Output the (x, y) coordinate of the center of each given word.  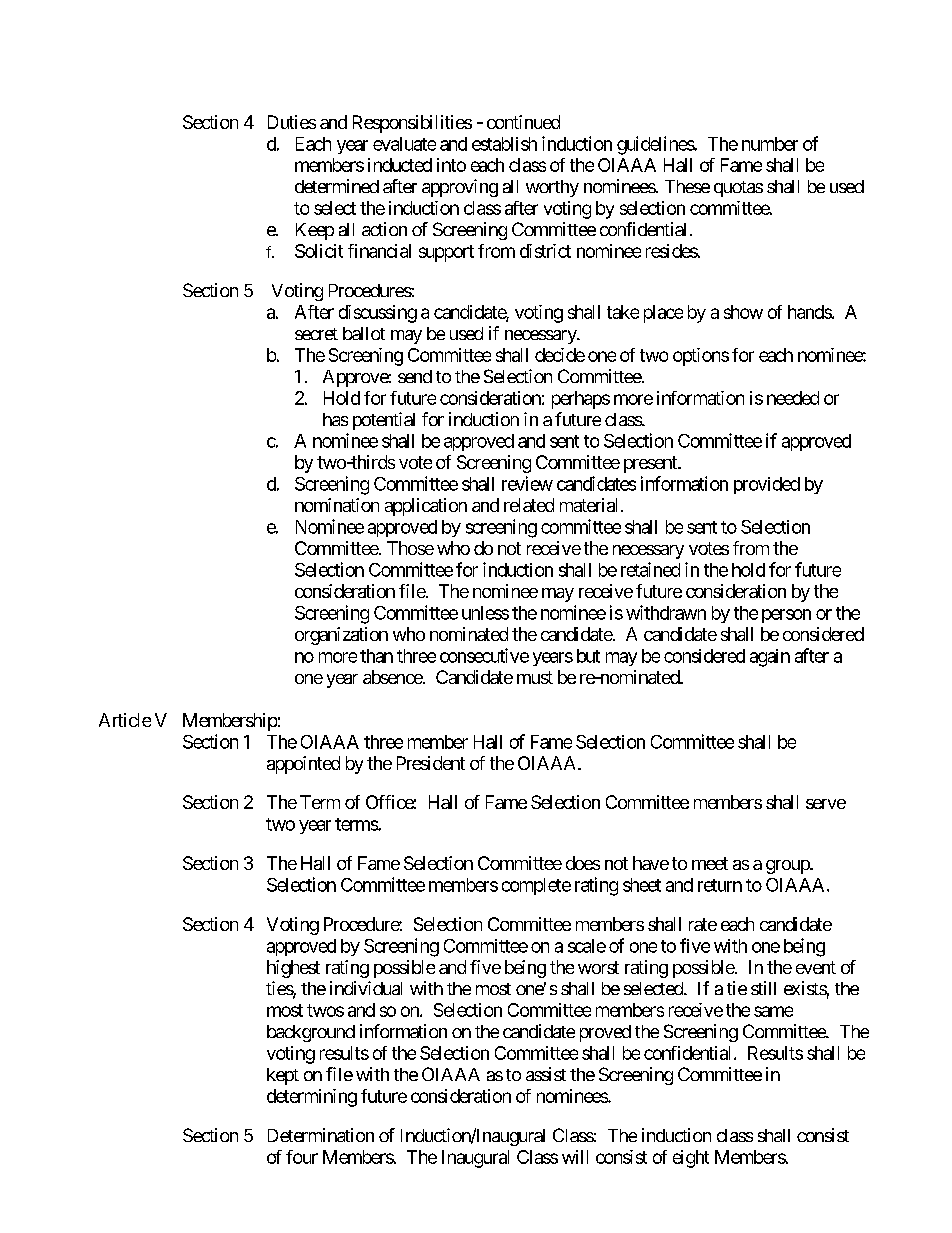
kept (283, 1076)
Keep (315, 231)
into (451, 165)
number (770, 144)
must (535, 677)
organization (341, 636)
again (770, 658)
